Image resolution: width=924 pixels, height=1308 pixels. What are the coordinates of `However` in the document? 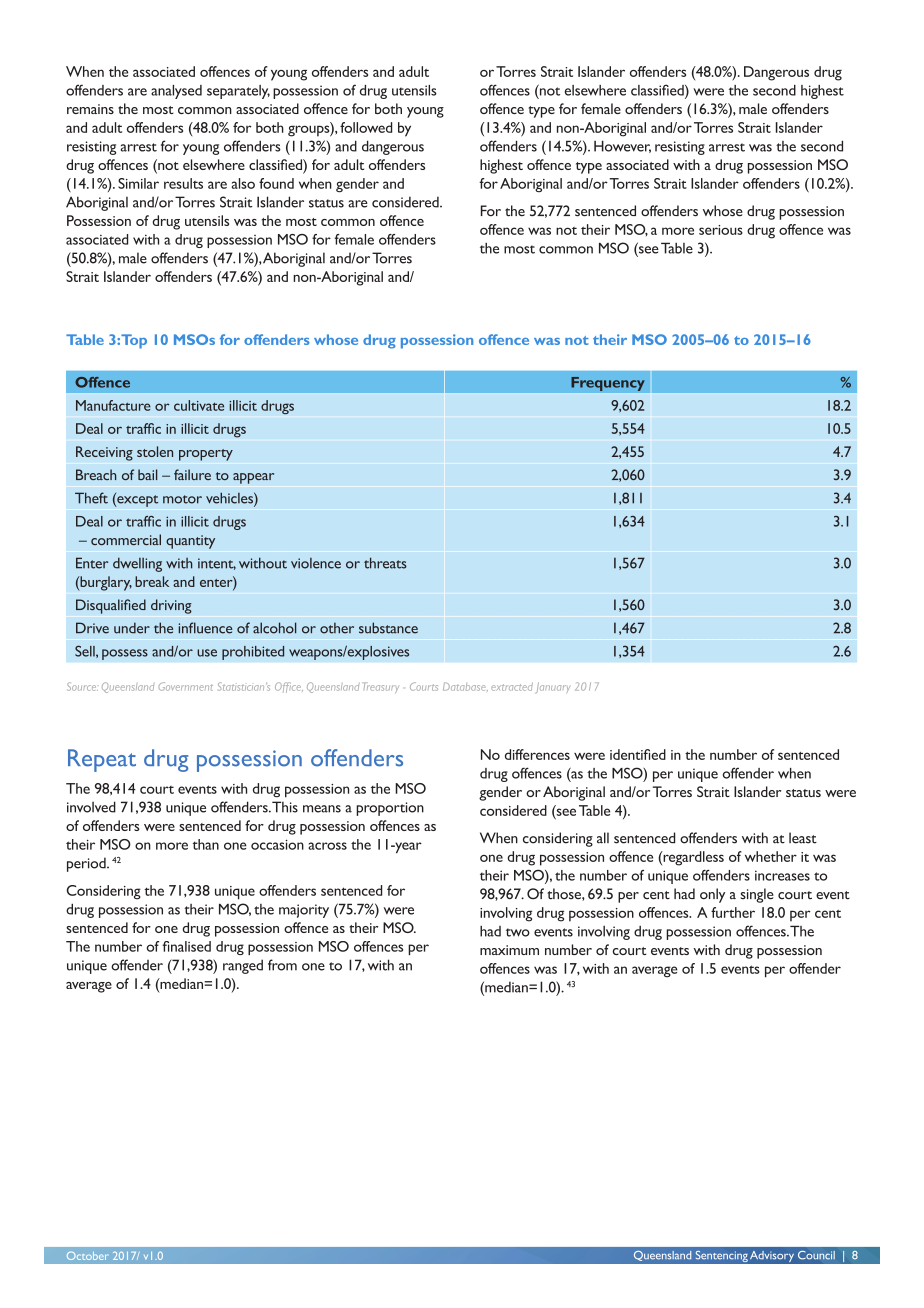 It's located at (622, 146).
